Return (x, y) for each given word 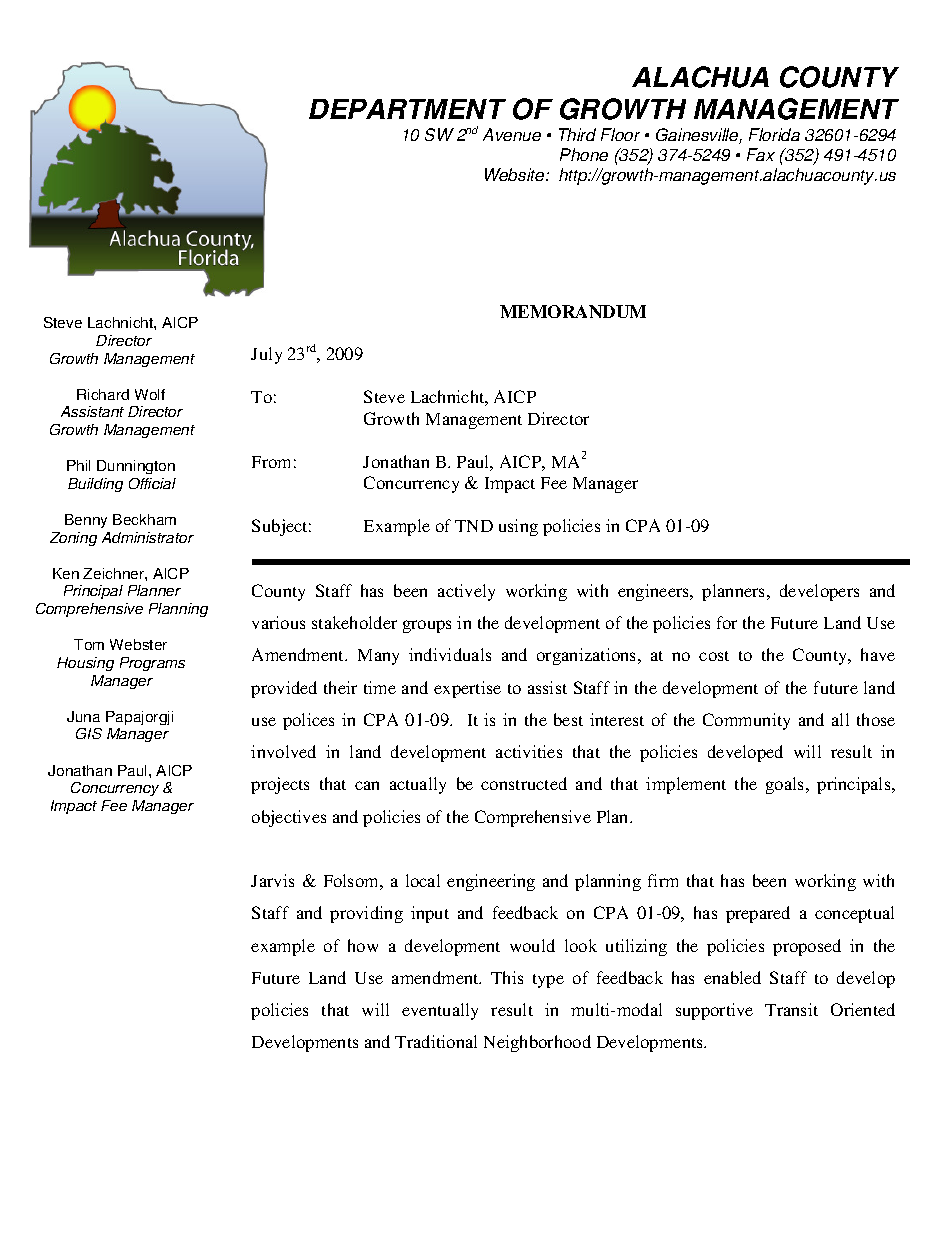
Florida (774, 134)
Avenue (512, 134)
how (363, 945)
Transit (791, 1009)
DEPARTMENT (407, 109)
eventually (440, 1011)
